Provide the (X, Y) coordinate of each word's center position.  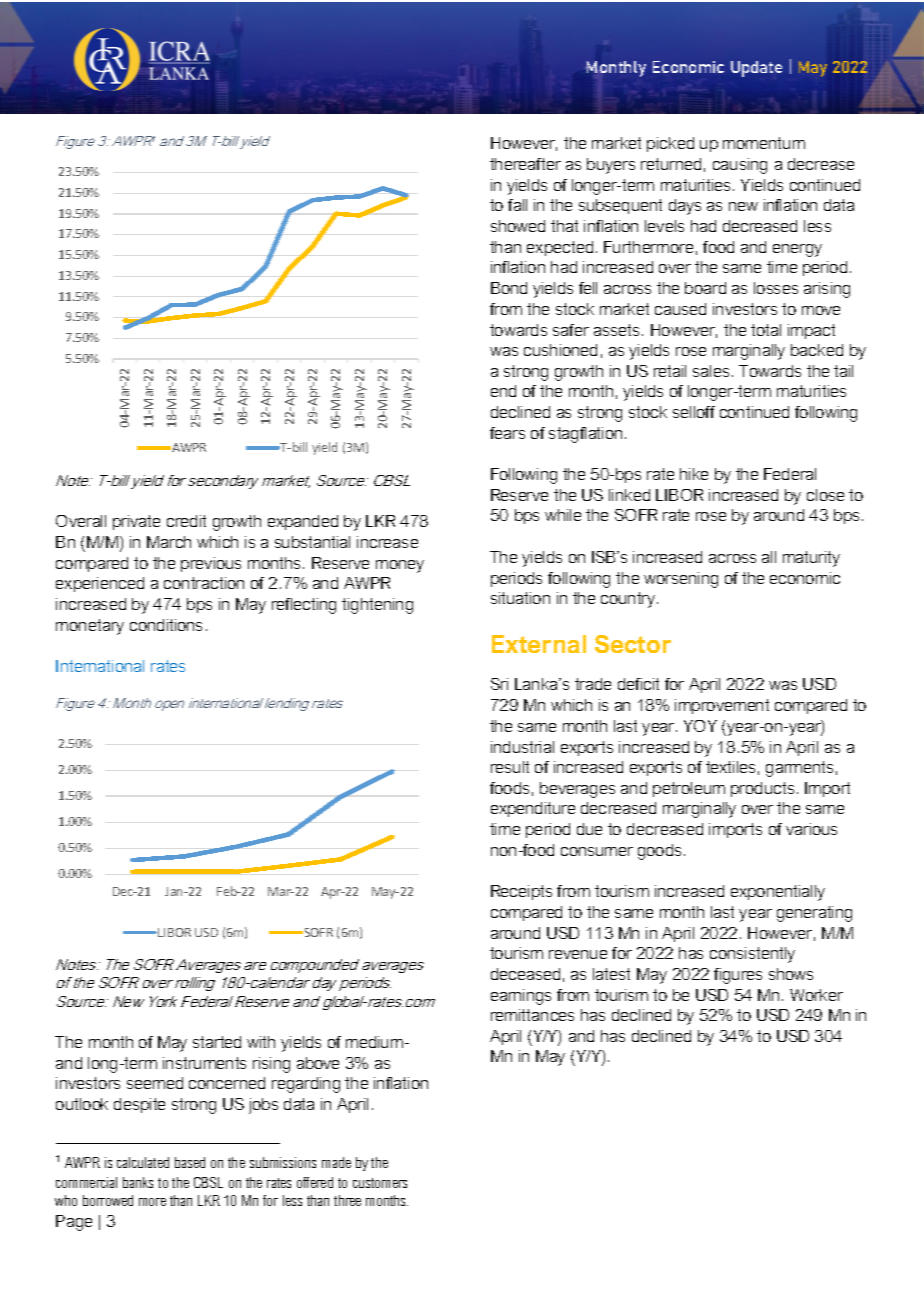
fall (517, 205)
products (762, 789)
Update (756, 69)
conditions (166, 625)
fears (507, 433)
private (136, 522)
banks (138, 1182)
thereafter (525, 164)
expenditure (533, 809)
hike (694, 474)
